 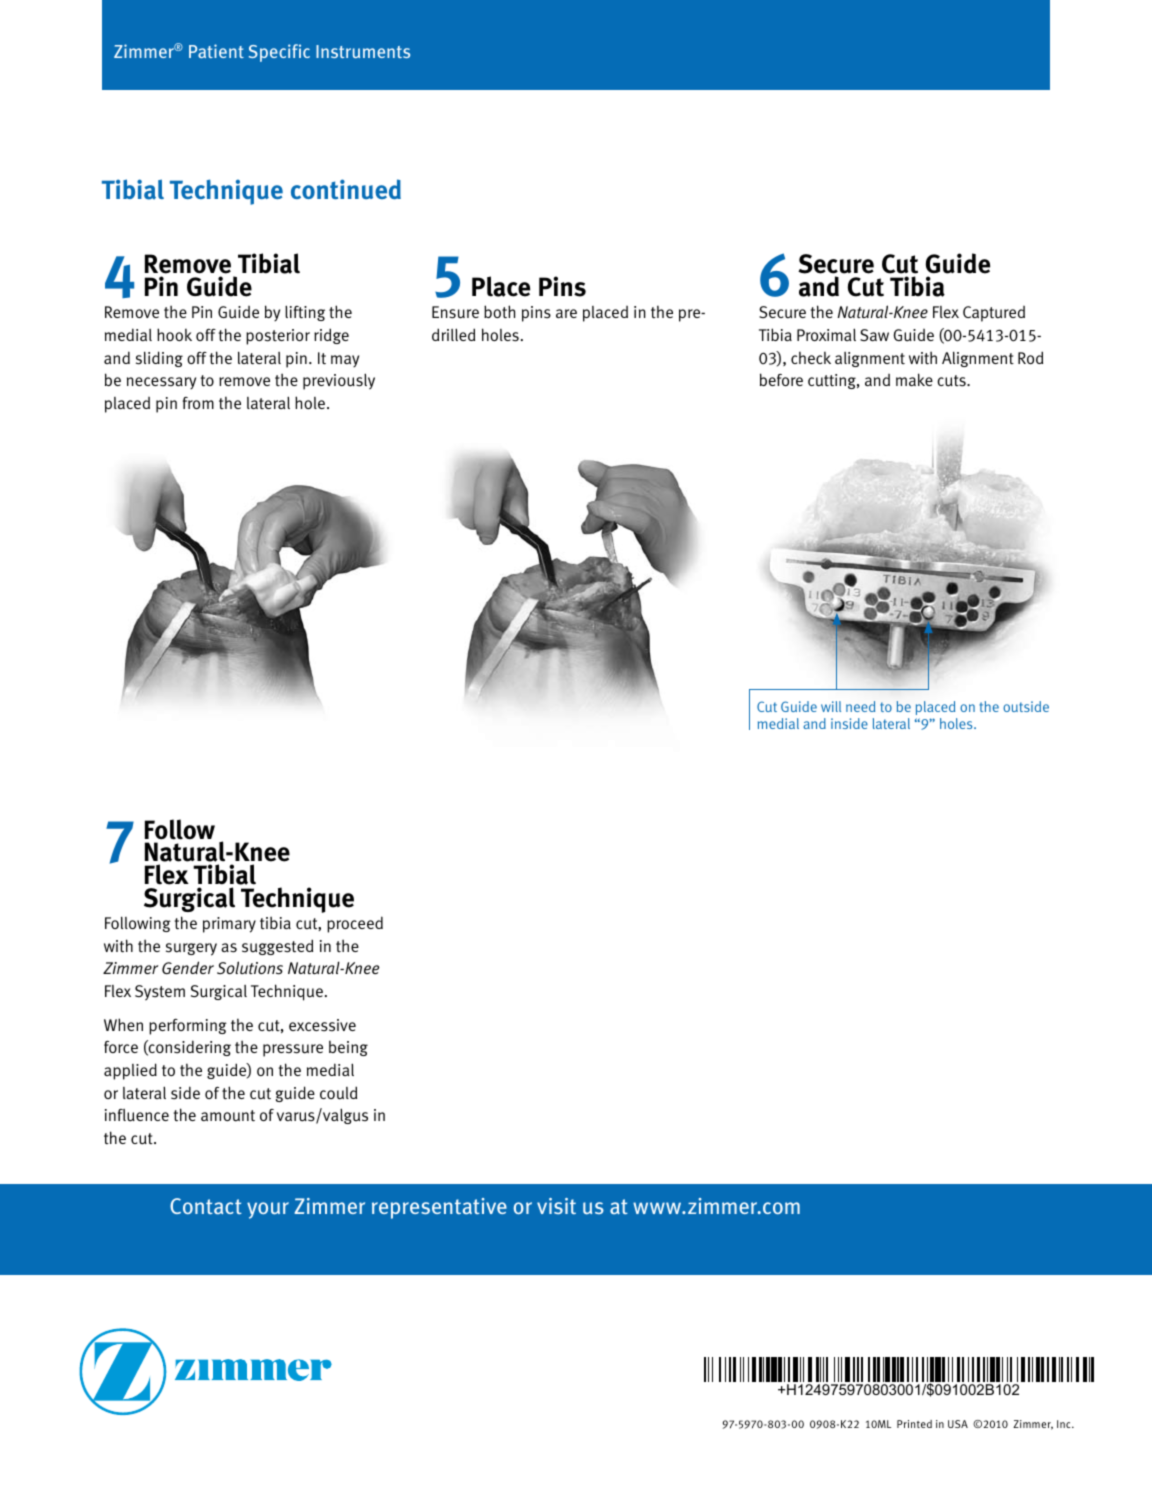 What do you see at coordinates (860, 706) in the image?
I see `need` at bounding box center [860, 706].
